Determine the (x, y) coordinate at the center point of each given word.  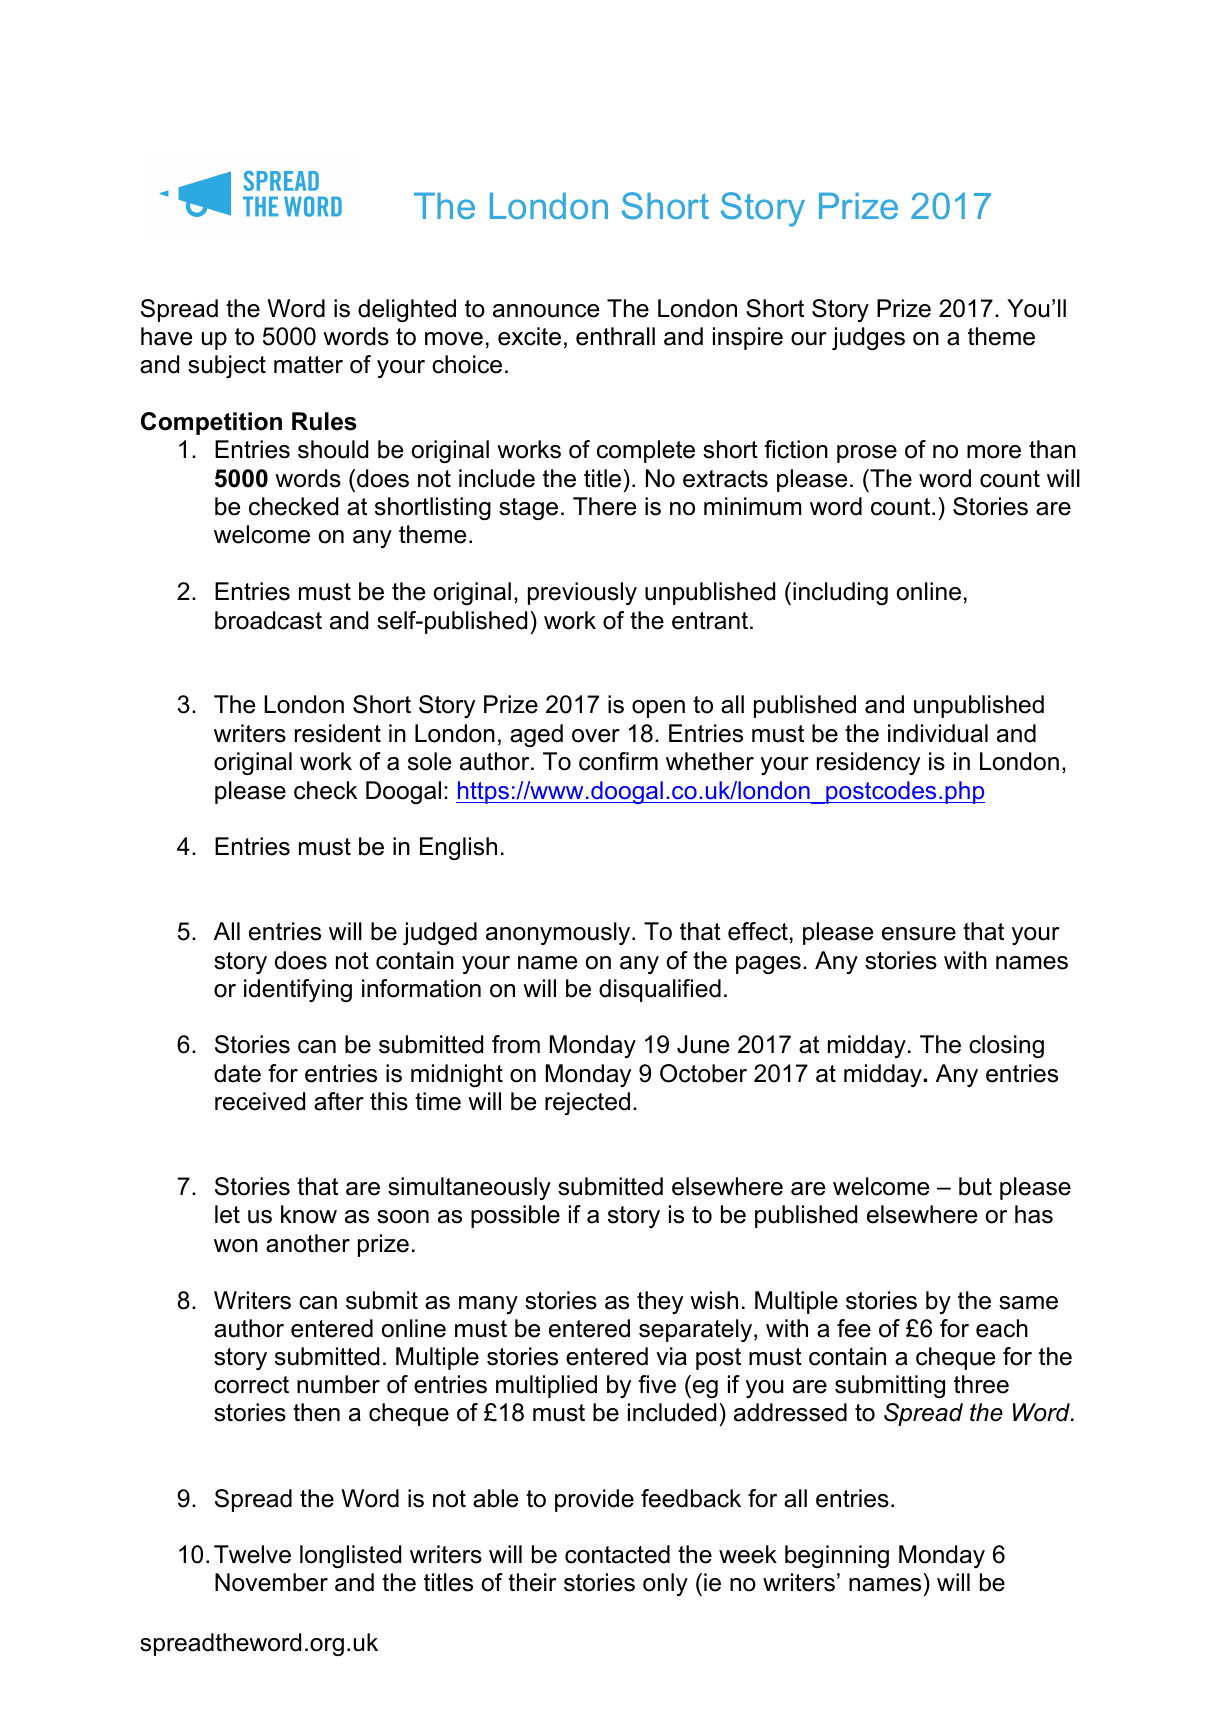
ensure (919, 934)
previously (582, 593)
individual (938, 733)
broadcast (268, 620)
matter (308, 365)
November (271, 1582)
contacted (617, 1554)
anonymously (559, 933)
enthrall (615, 336)
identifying (298, 990)
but (975, 1186)
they (660, 1302)
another (308, 1243)
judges (868, 338)
